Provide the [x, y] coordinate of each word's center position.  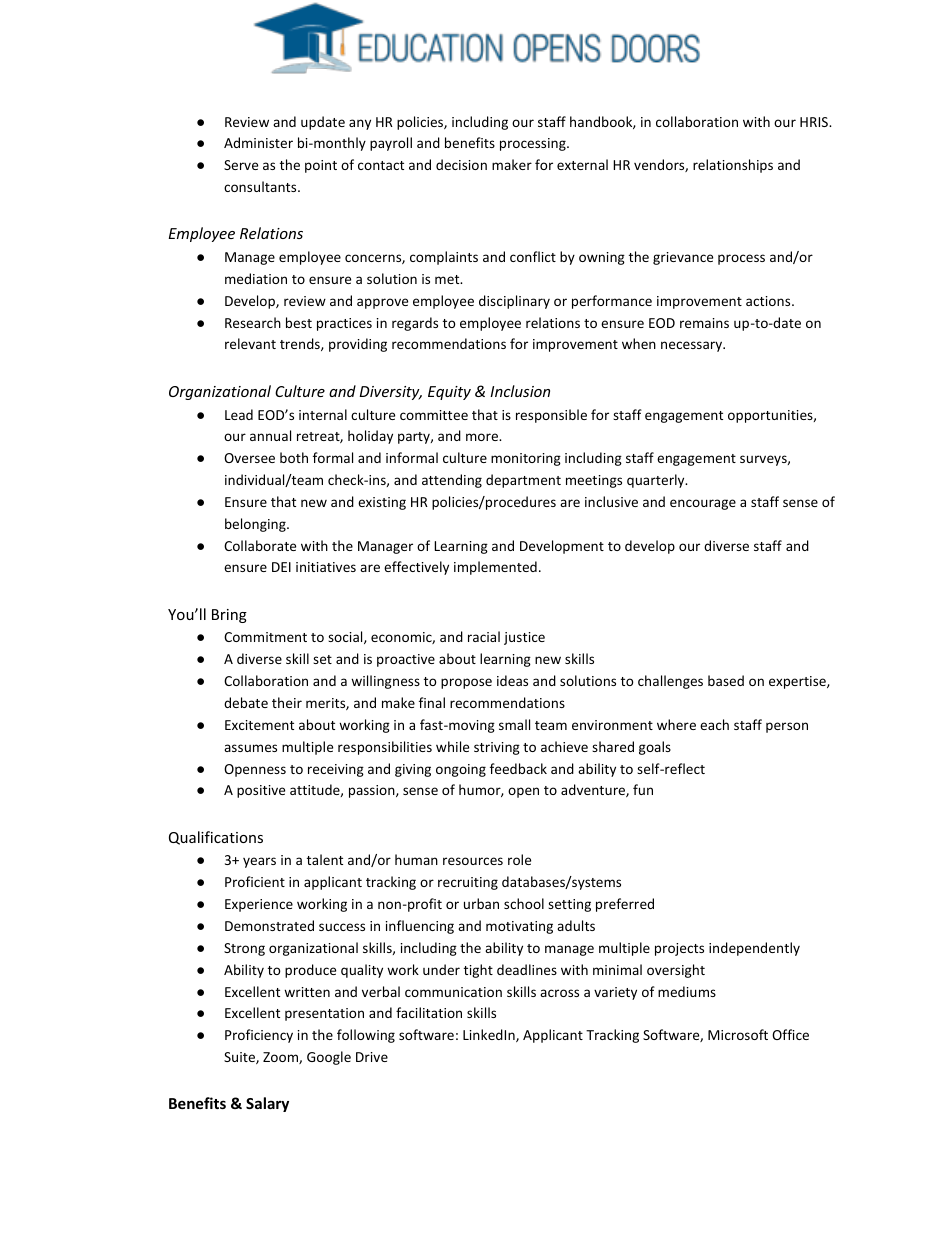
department [523, 481]
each [714, 724]
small [514, 724]
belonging [256, 525]
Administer [258, 142]
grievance [683, 258]
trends [301, 344]
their [287, 702]
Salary [267, 1104]
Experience [259, 905]
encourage [703, 504]
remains [704, 323]
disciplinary [514, 302]
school [524, 903]
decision [461, 164]
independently [754, 949]
